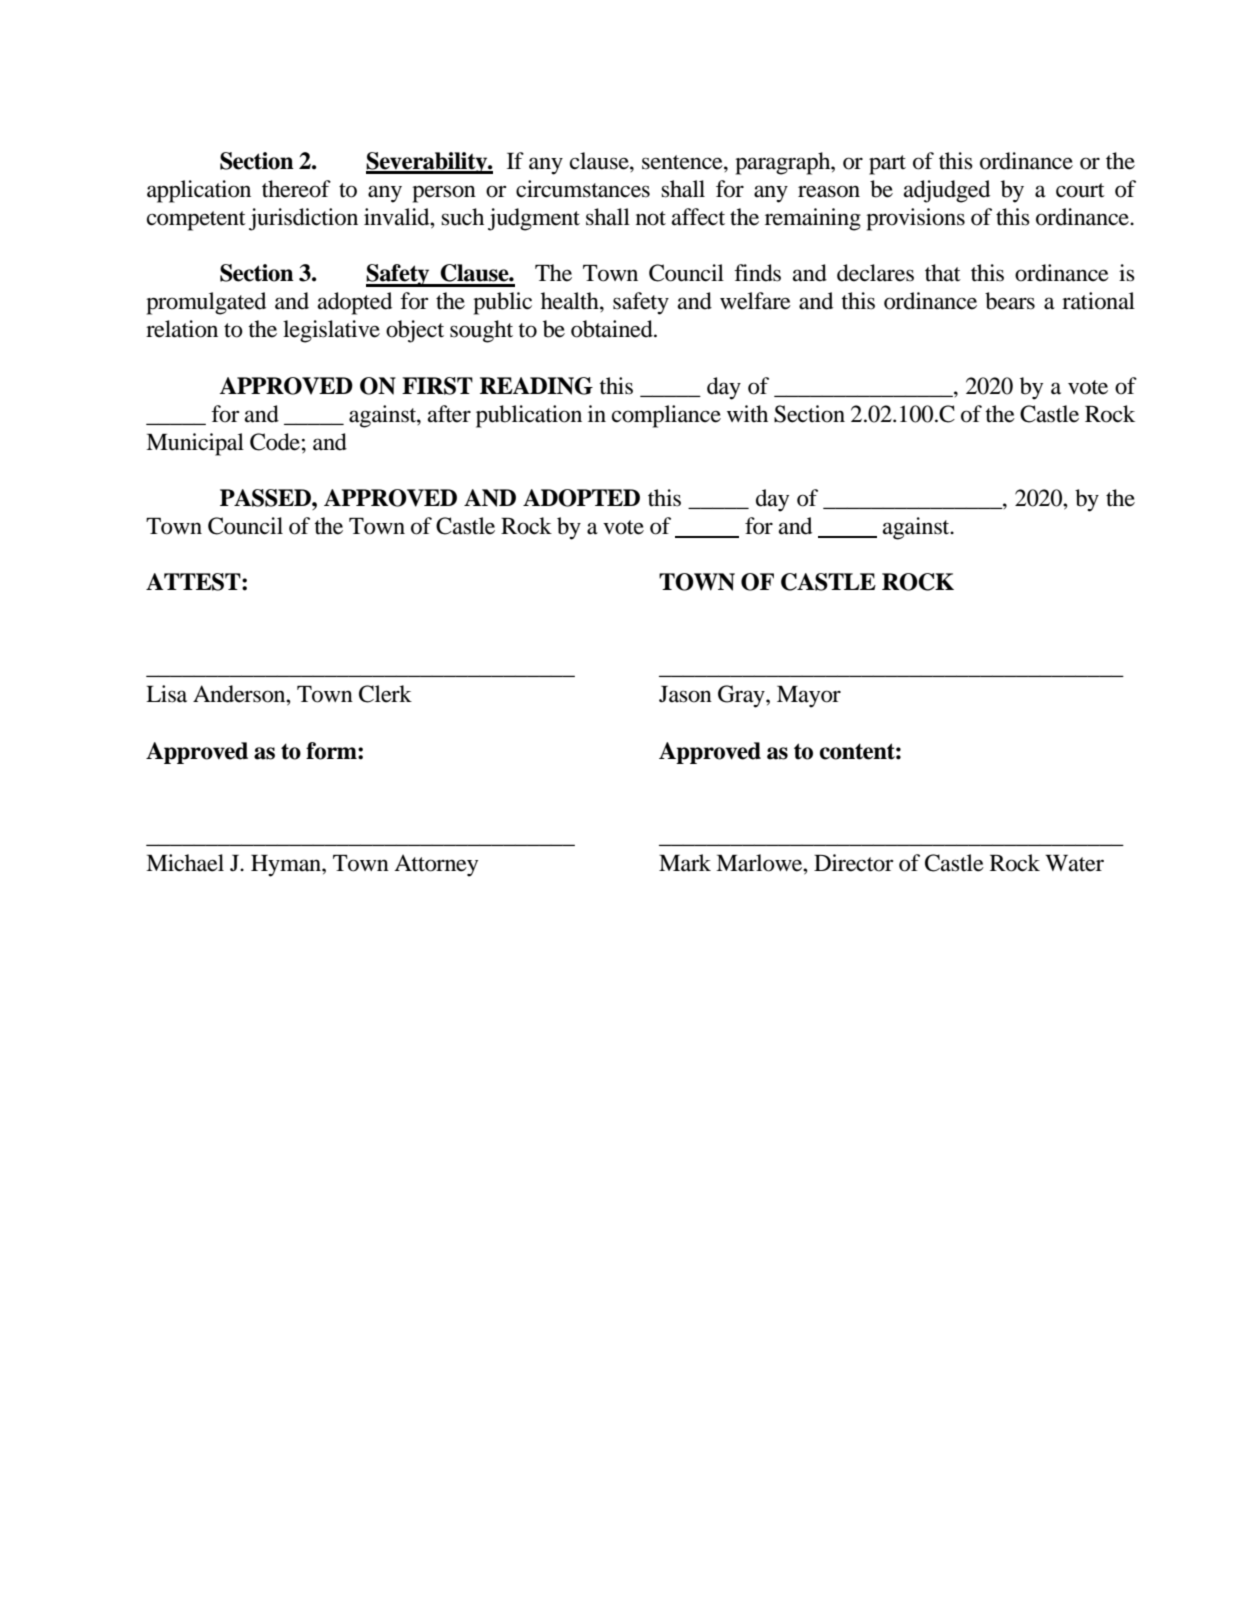  What do you see at coordinates (685, 863) in the page?
I see `Mark` at bounding box center [685, 863].
